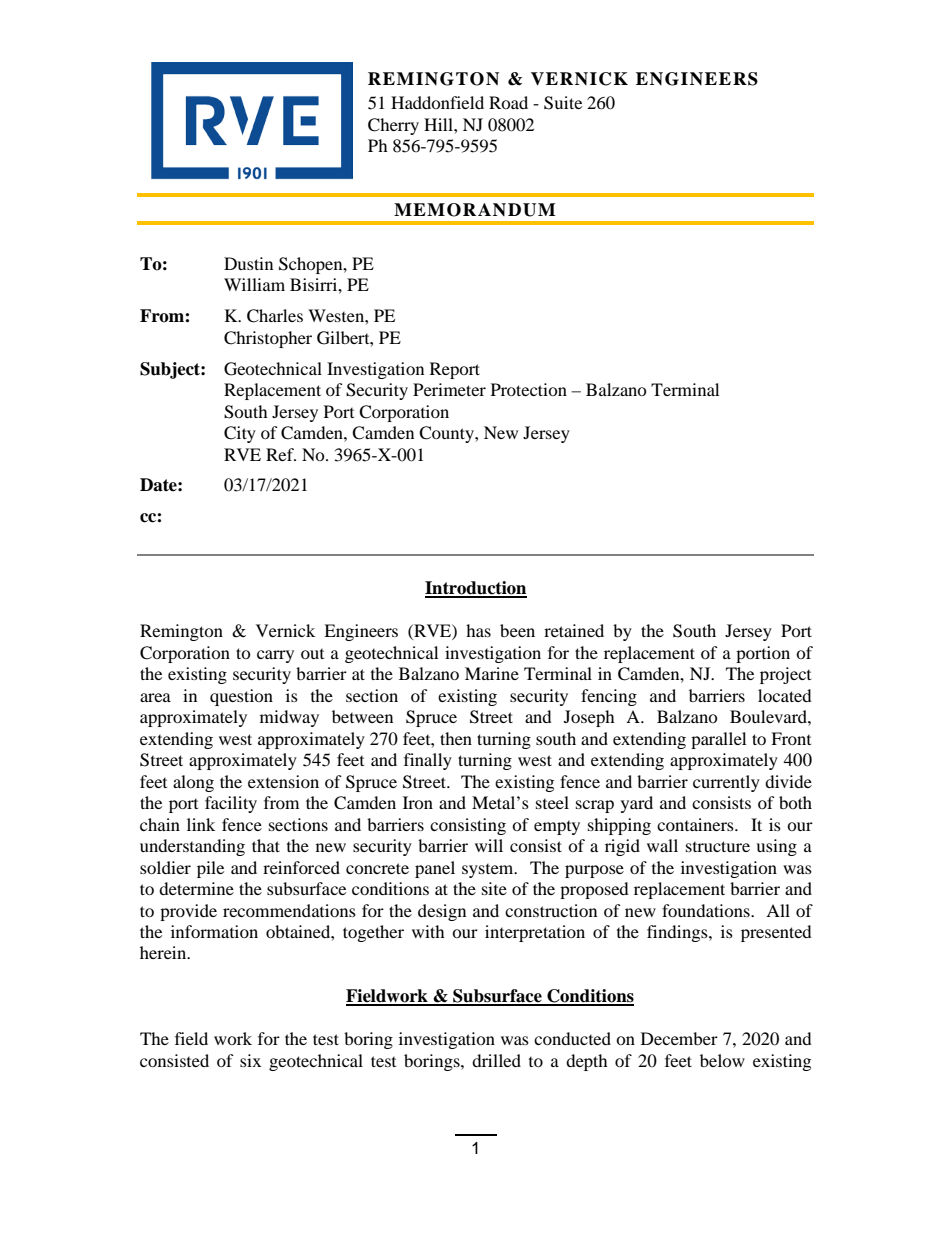 The width and height of the document is (952, 1233). I want to click on Protection, so click(529, 389).
